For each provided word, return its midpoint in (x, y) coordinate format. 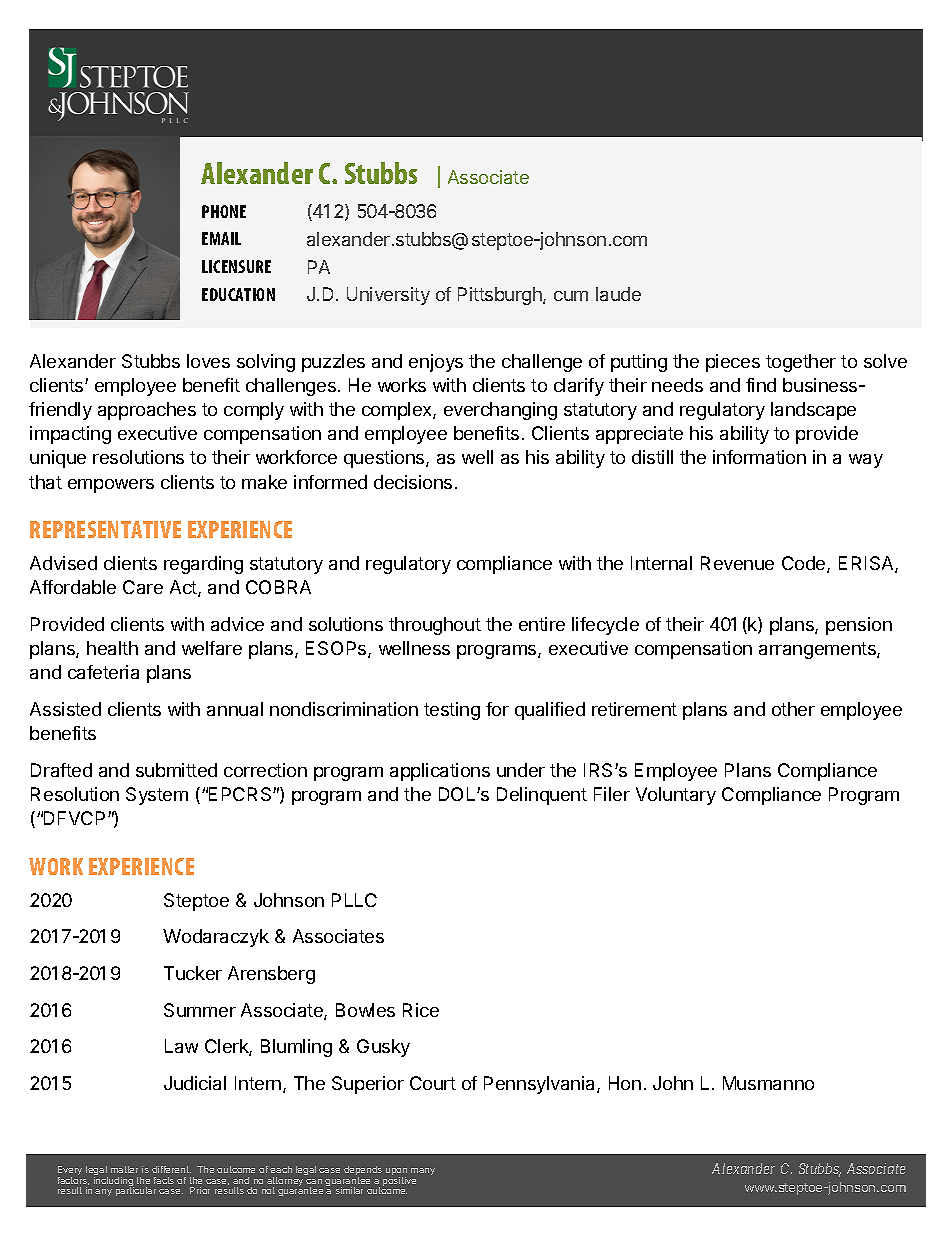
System (157, 796)
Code (805, 564)
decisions (413, 482)
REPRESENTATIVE (105, 529)
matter (124, 1169)
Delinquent (542, 796)
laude (618, 294)
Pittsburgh (501, 296)
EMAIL (221, 238)
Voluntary (676, 796)
